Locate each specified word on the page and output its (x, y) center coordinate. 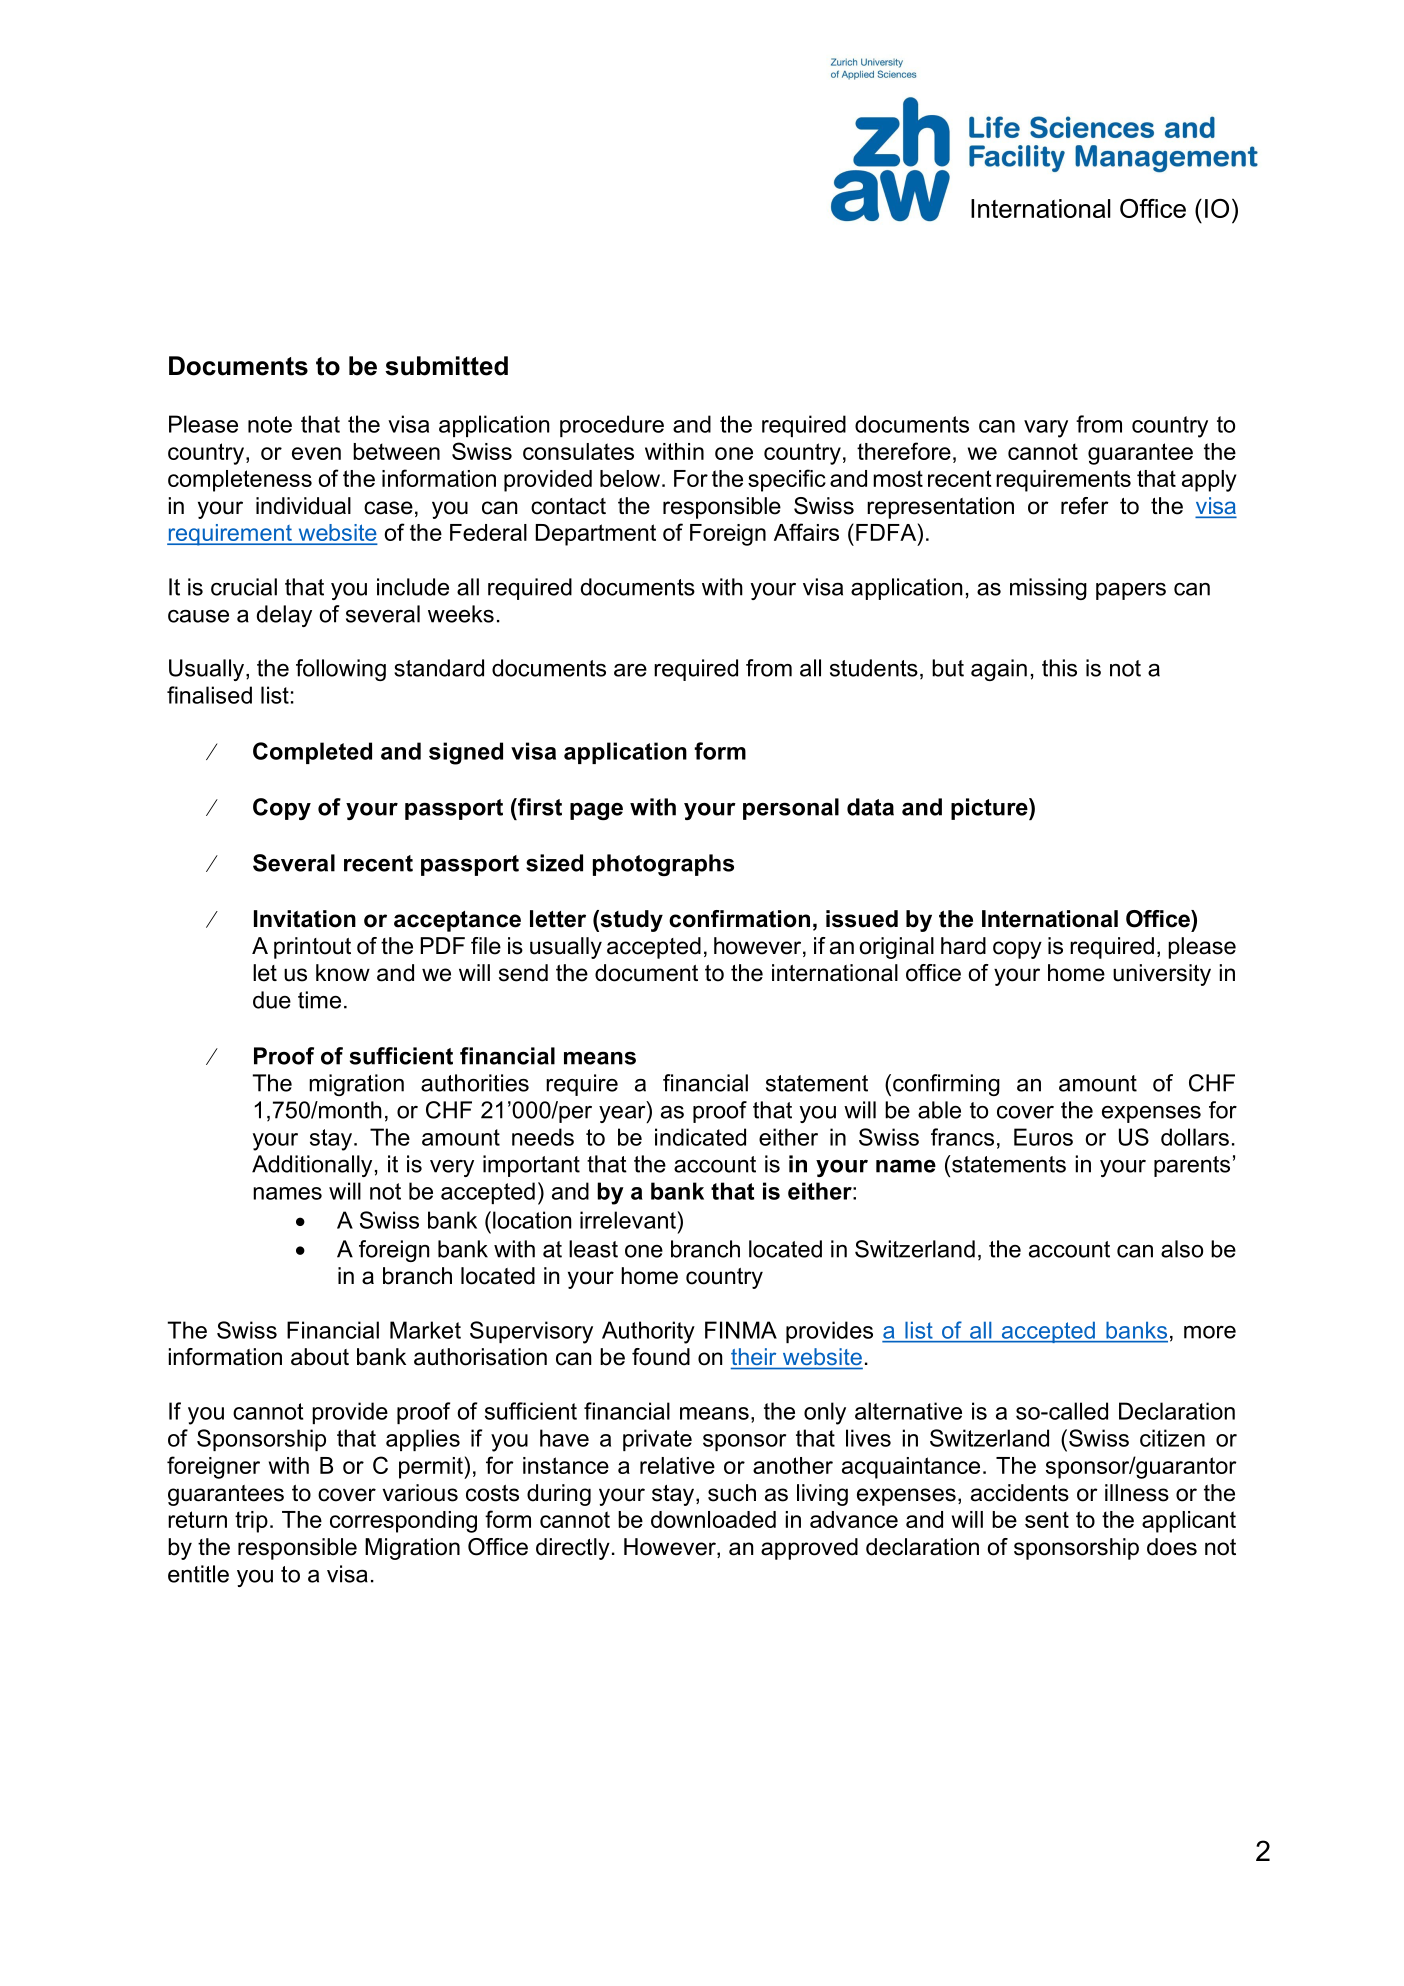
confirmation (739, 919)
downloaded (713, 1519)
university (1162, 975)
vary (1046, 429)
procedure (612, 426)
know (343, 973)
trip (251, 1522)
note (270, 424)
